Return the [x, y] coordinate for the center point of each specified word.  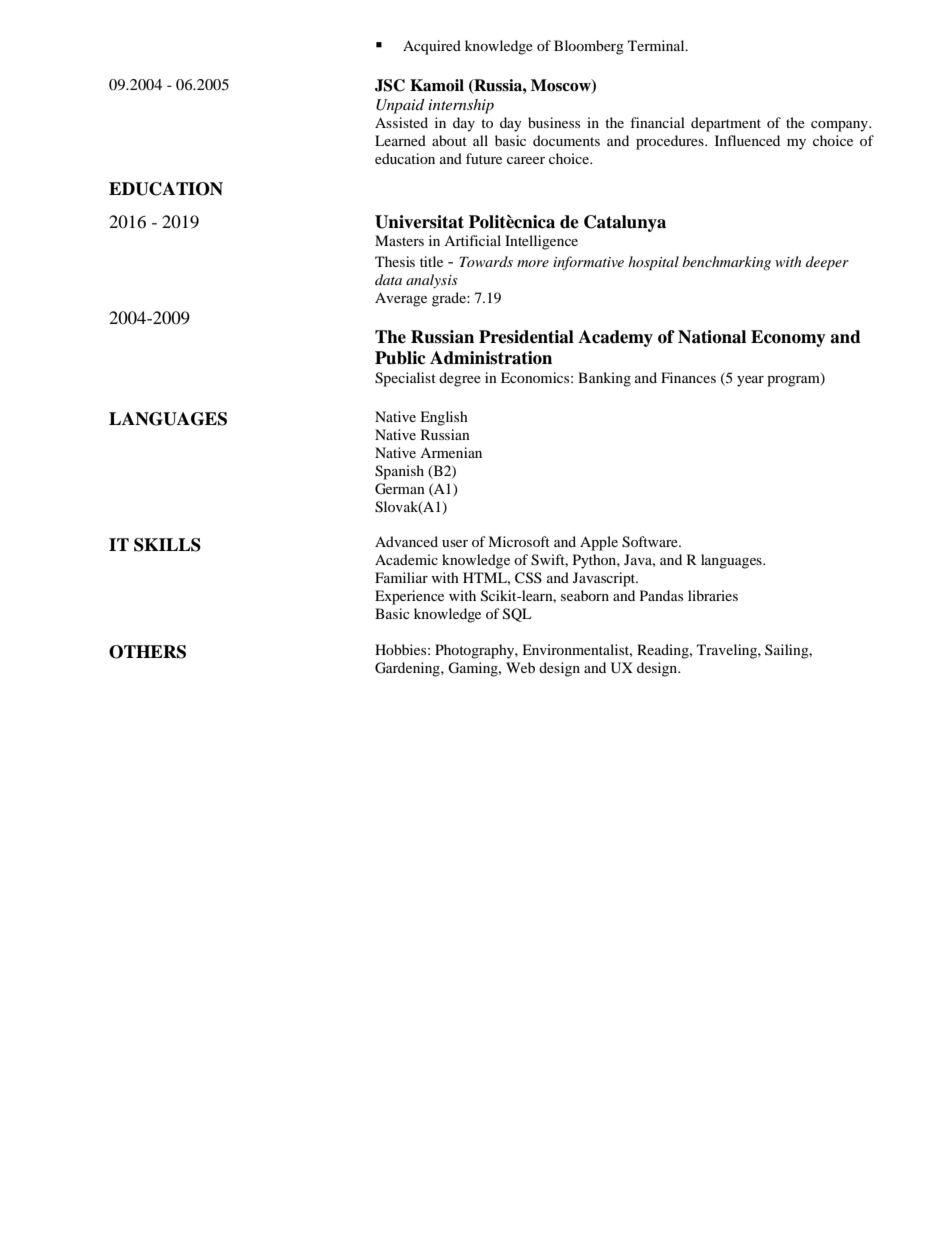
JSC [390, 85]
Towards [486, 261]
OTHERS [147, 652]
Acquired [432, 47]
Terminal [657, 45]
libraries [713, 595]
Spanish [399, 472]
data [388, 279]
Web [520, 667]
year [750, 381]
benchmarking [726, 263]
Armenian [451, 452]
